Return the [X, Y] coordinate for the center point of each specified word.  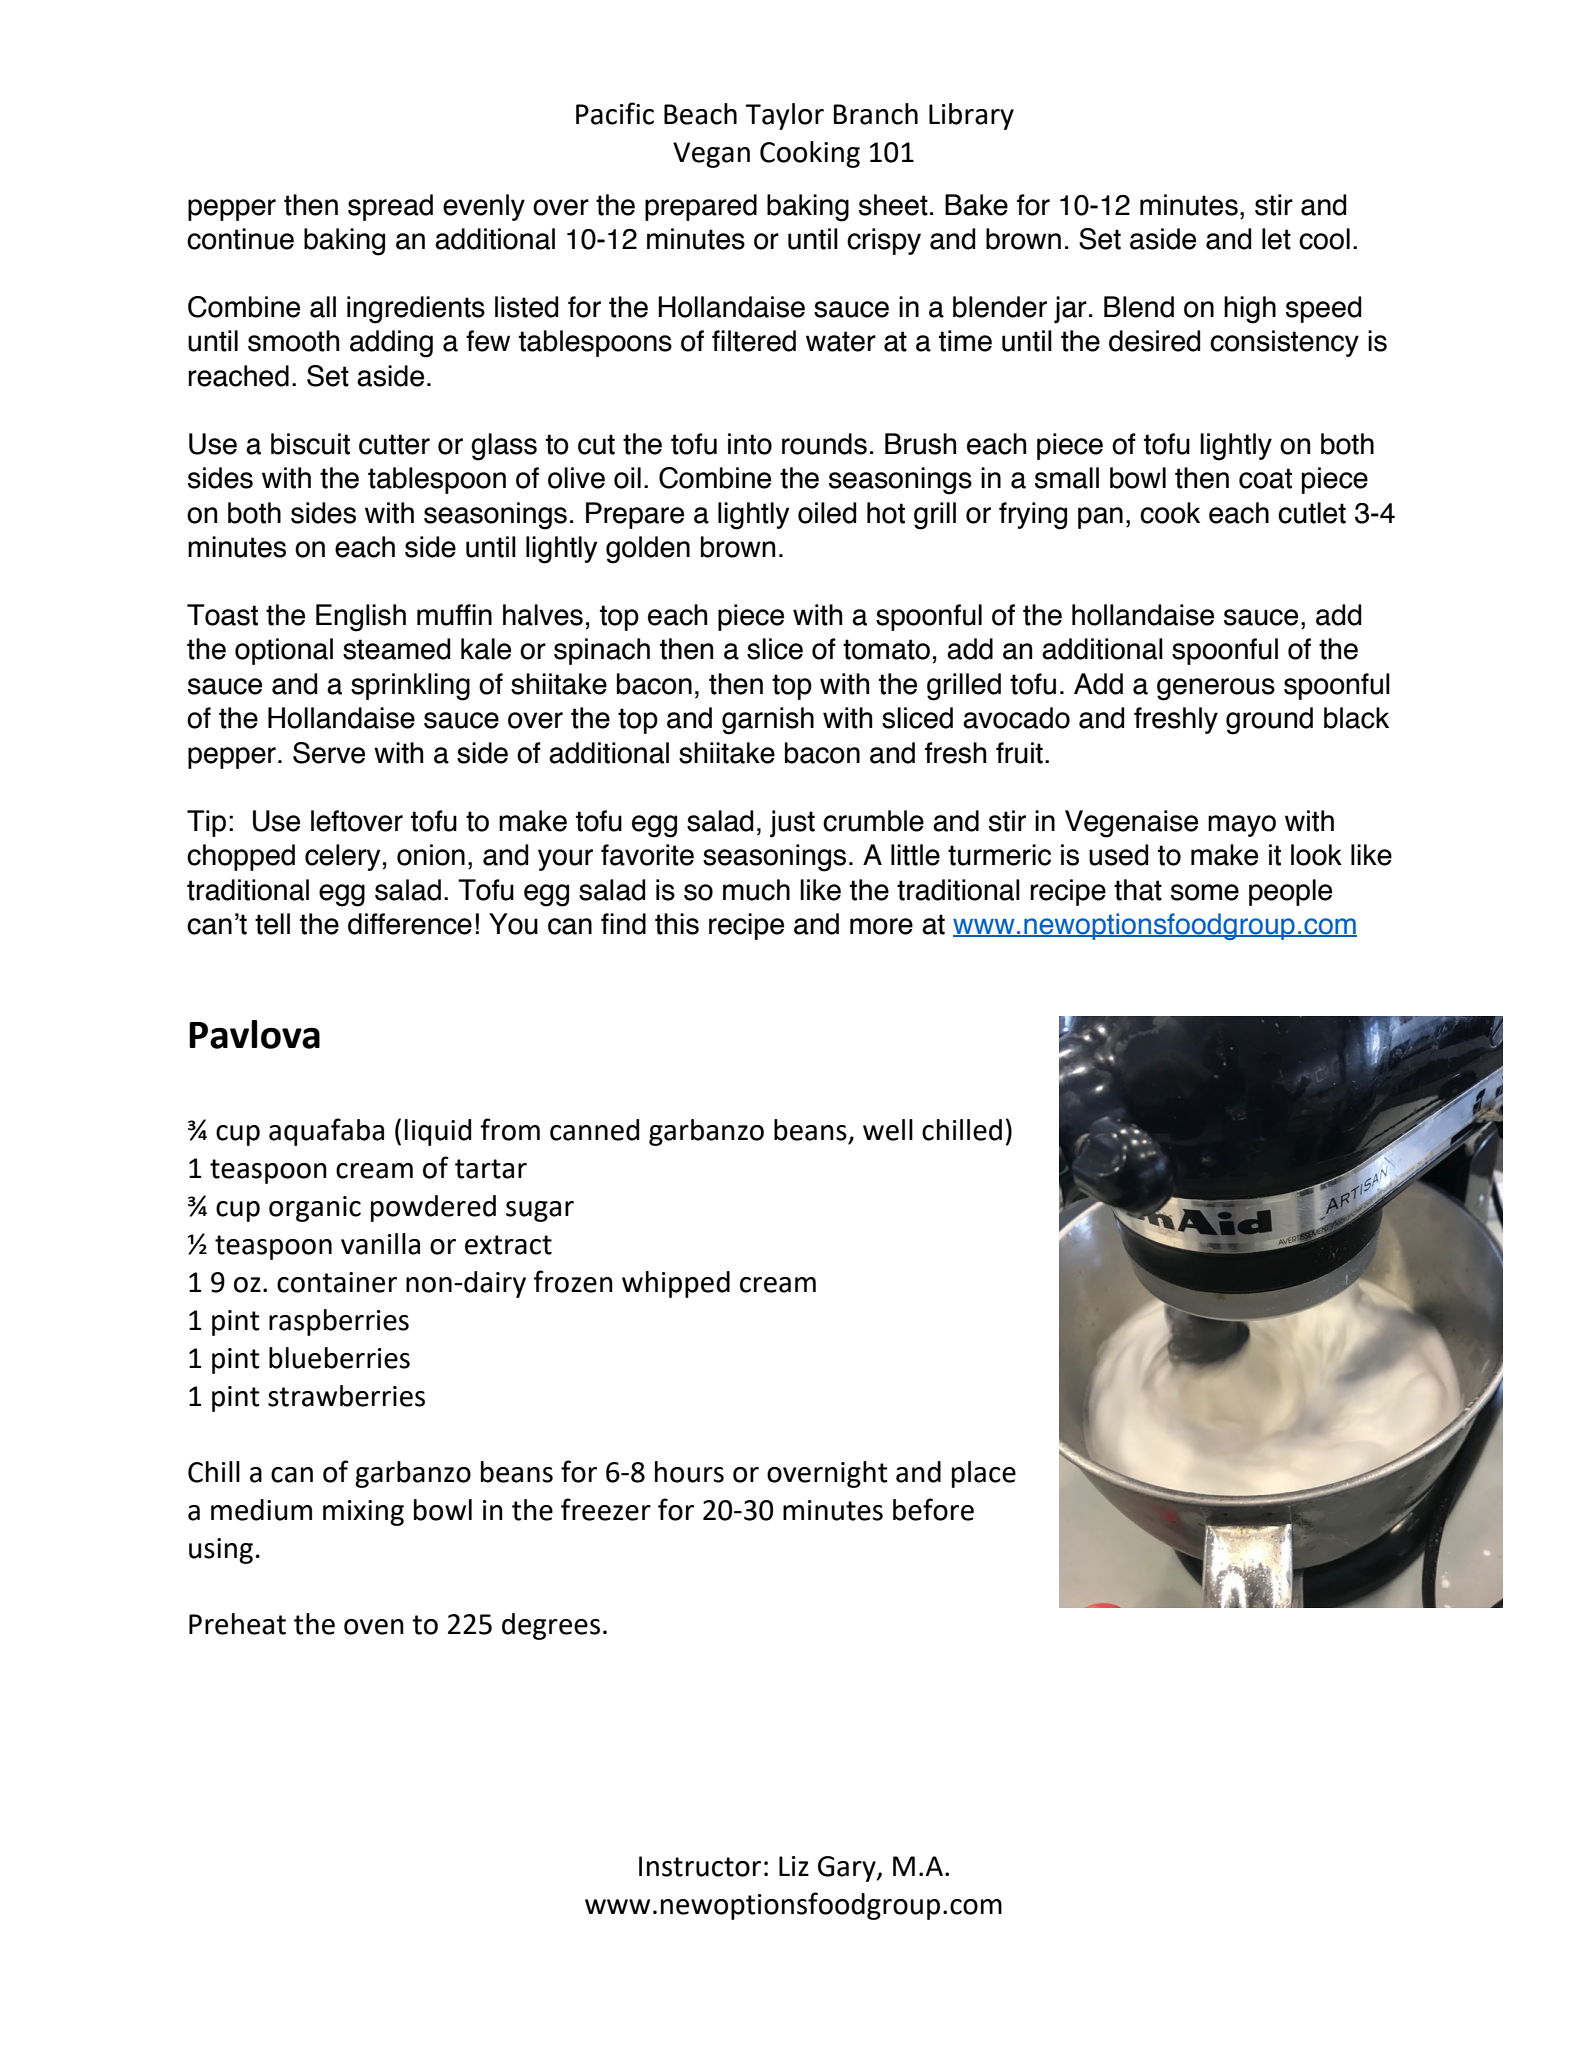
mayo [1242, 826]
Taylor [784, 116]
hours [689, 1472]
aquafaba [326, 1132]
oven [374, 1627]
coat [1265, 478]
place [984, 1474]
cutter [394, 444]
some [1205, 892]
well [888, 1130]
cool [1324, 239]
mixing [363, 1513]
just [792, 824]
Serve [329, 753]
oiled [827, 513]
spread [390, 207]
